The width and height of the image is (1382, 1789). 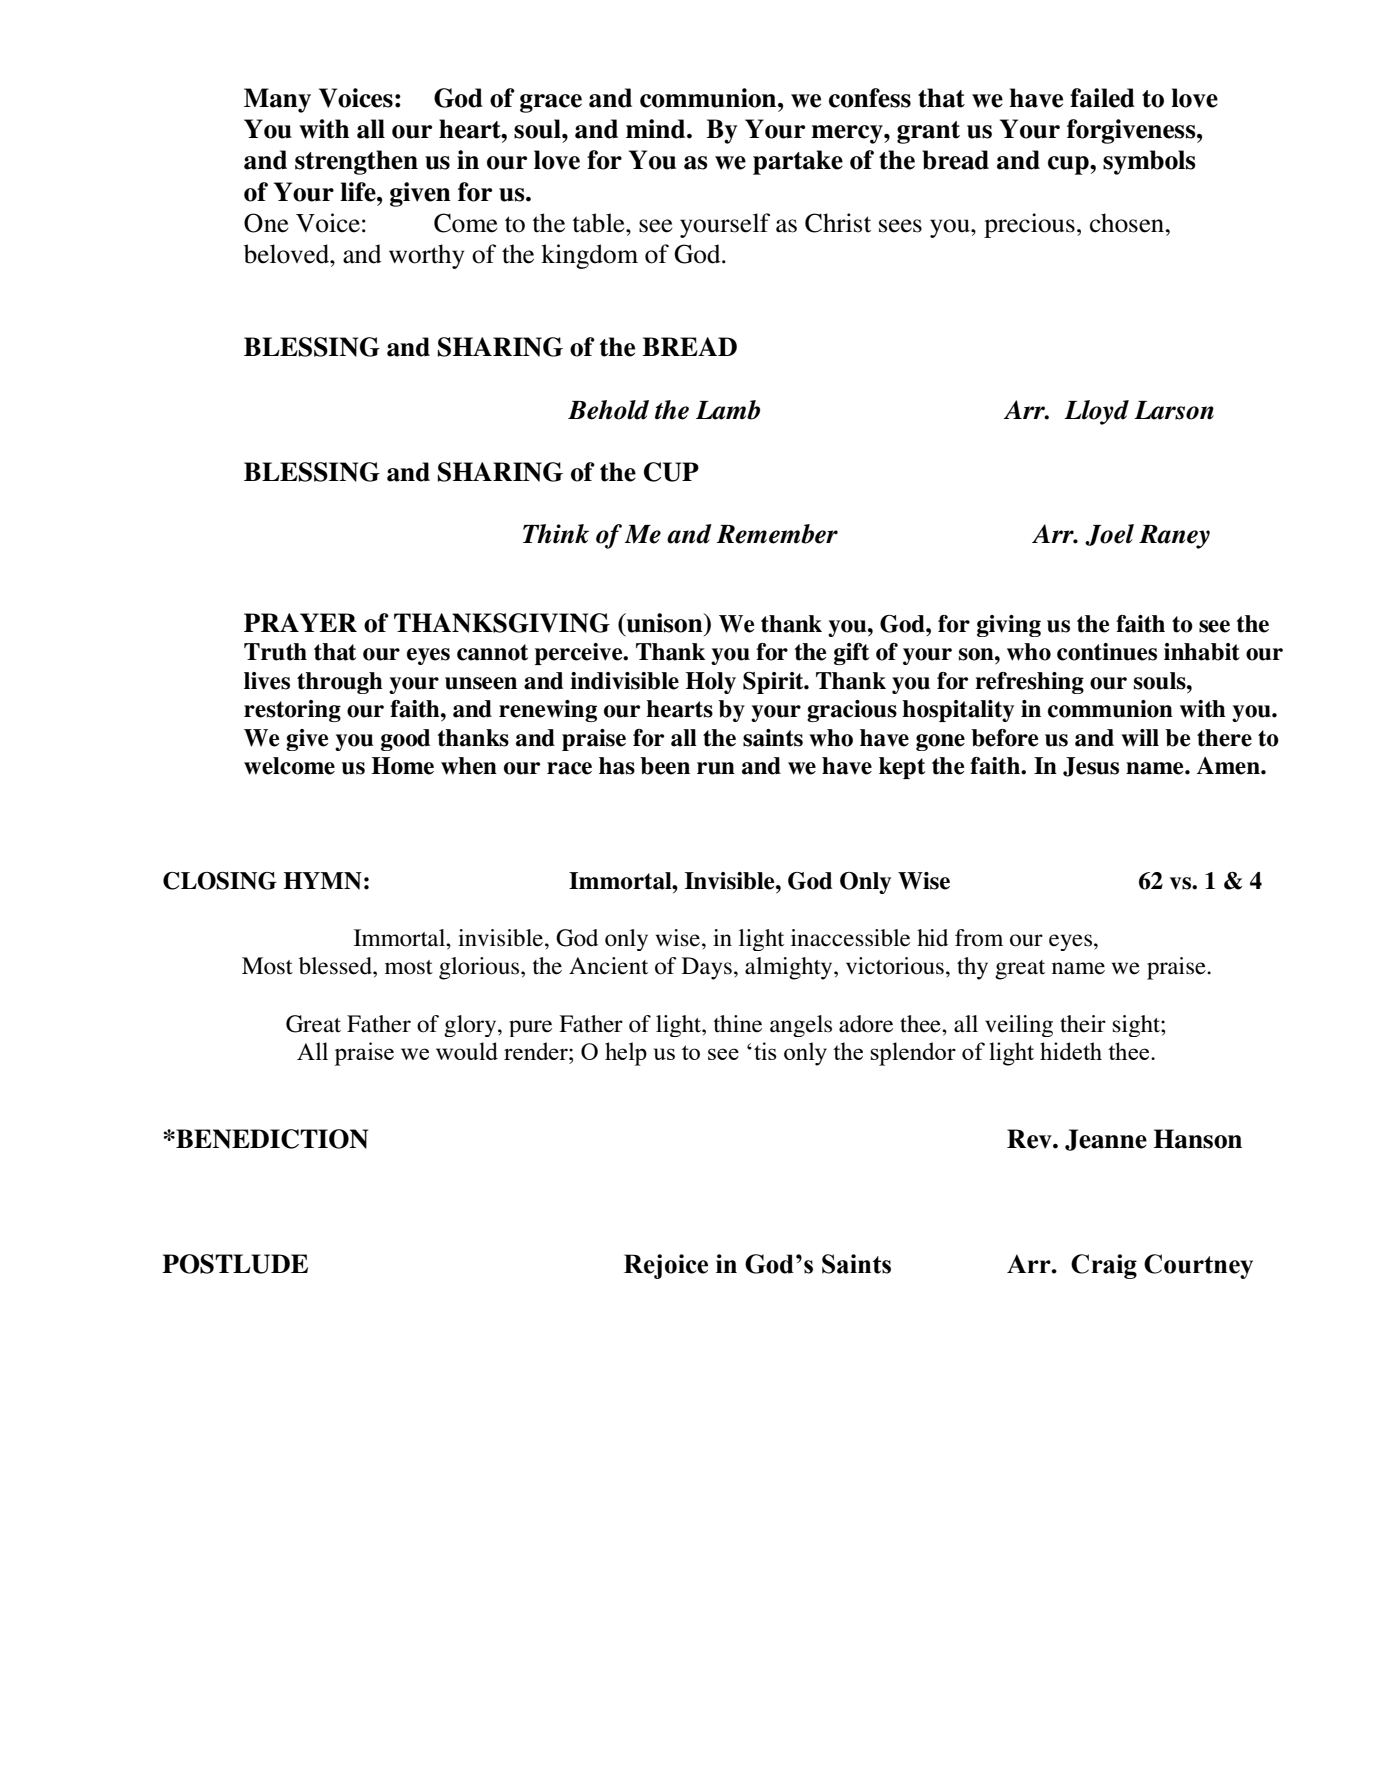 What do you see at coordinates (666, 1266) in the image?
I see `Rejoice` at bounding box center [666, 1266].
